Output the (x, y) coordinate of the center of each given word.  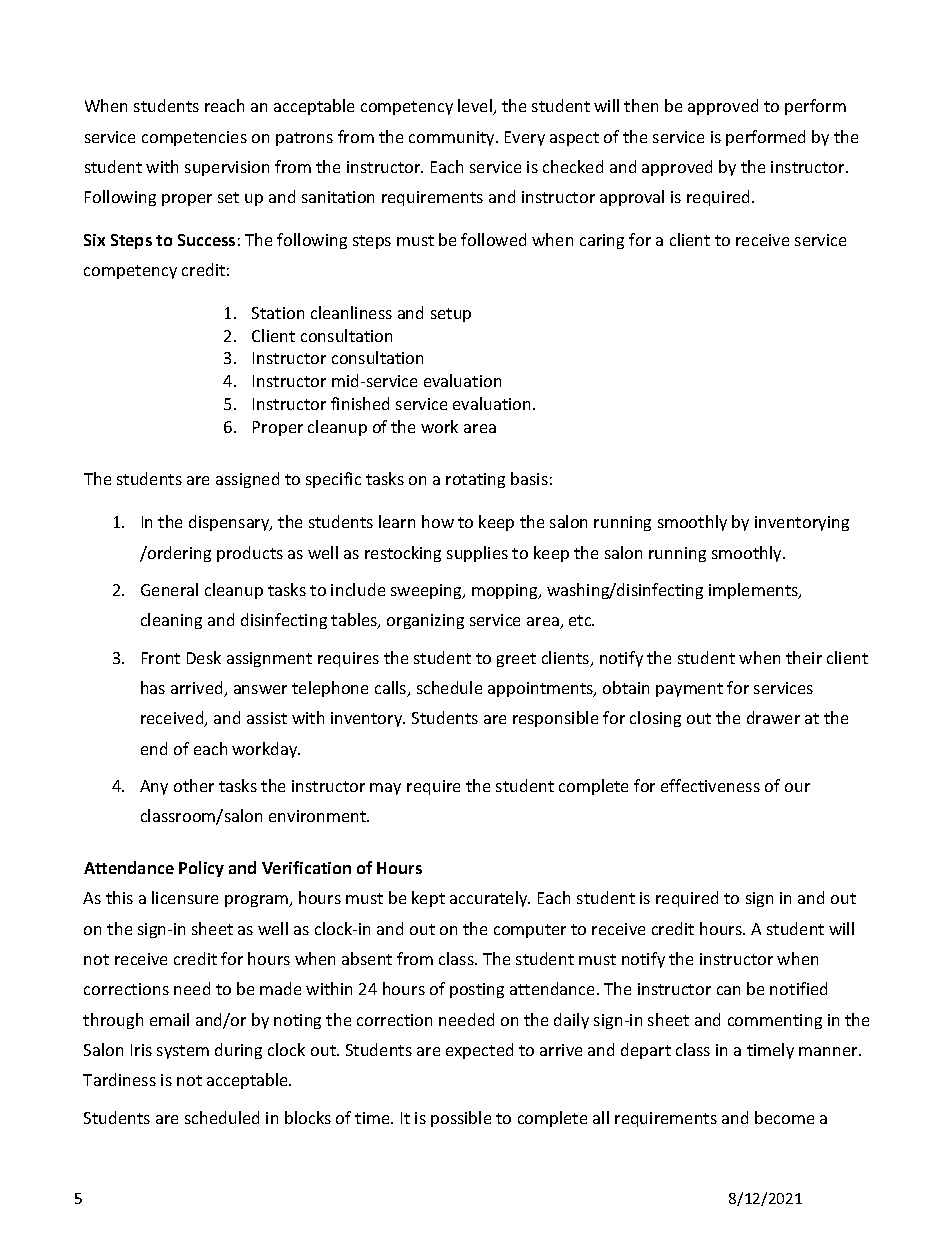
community (453, 138)
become (784, 1117)
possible (461, 1119)
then (641, 105)
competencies (194, 138)
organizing (425, 621)
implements (755, 591)
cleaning (171, 621)
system (183, 1052)
